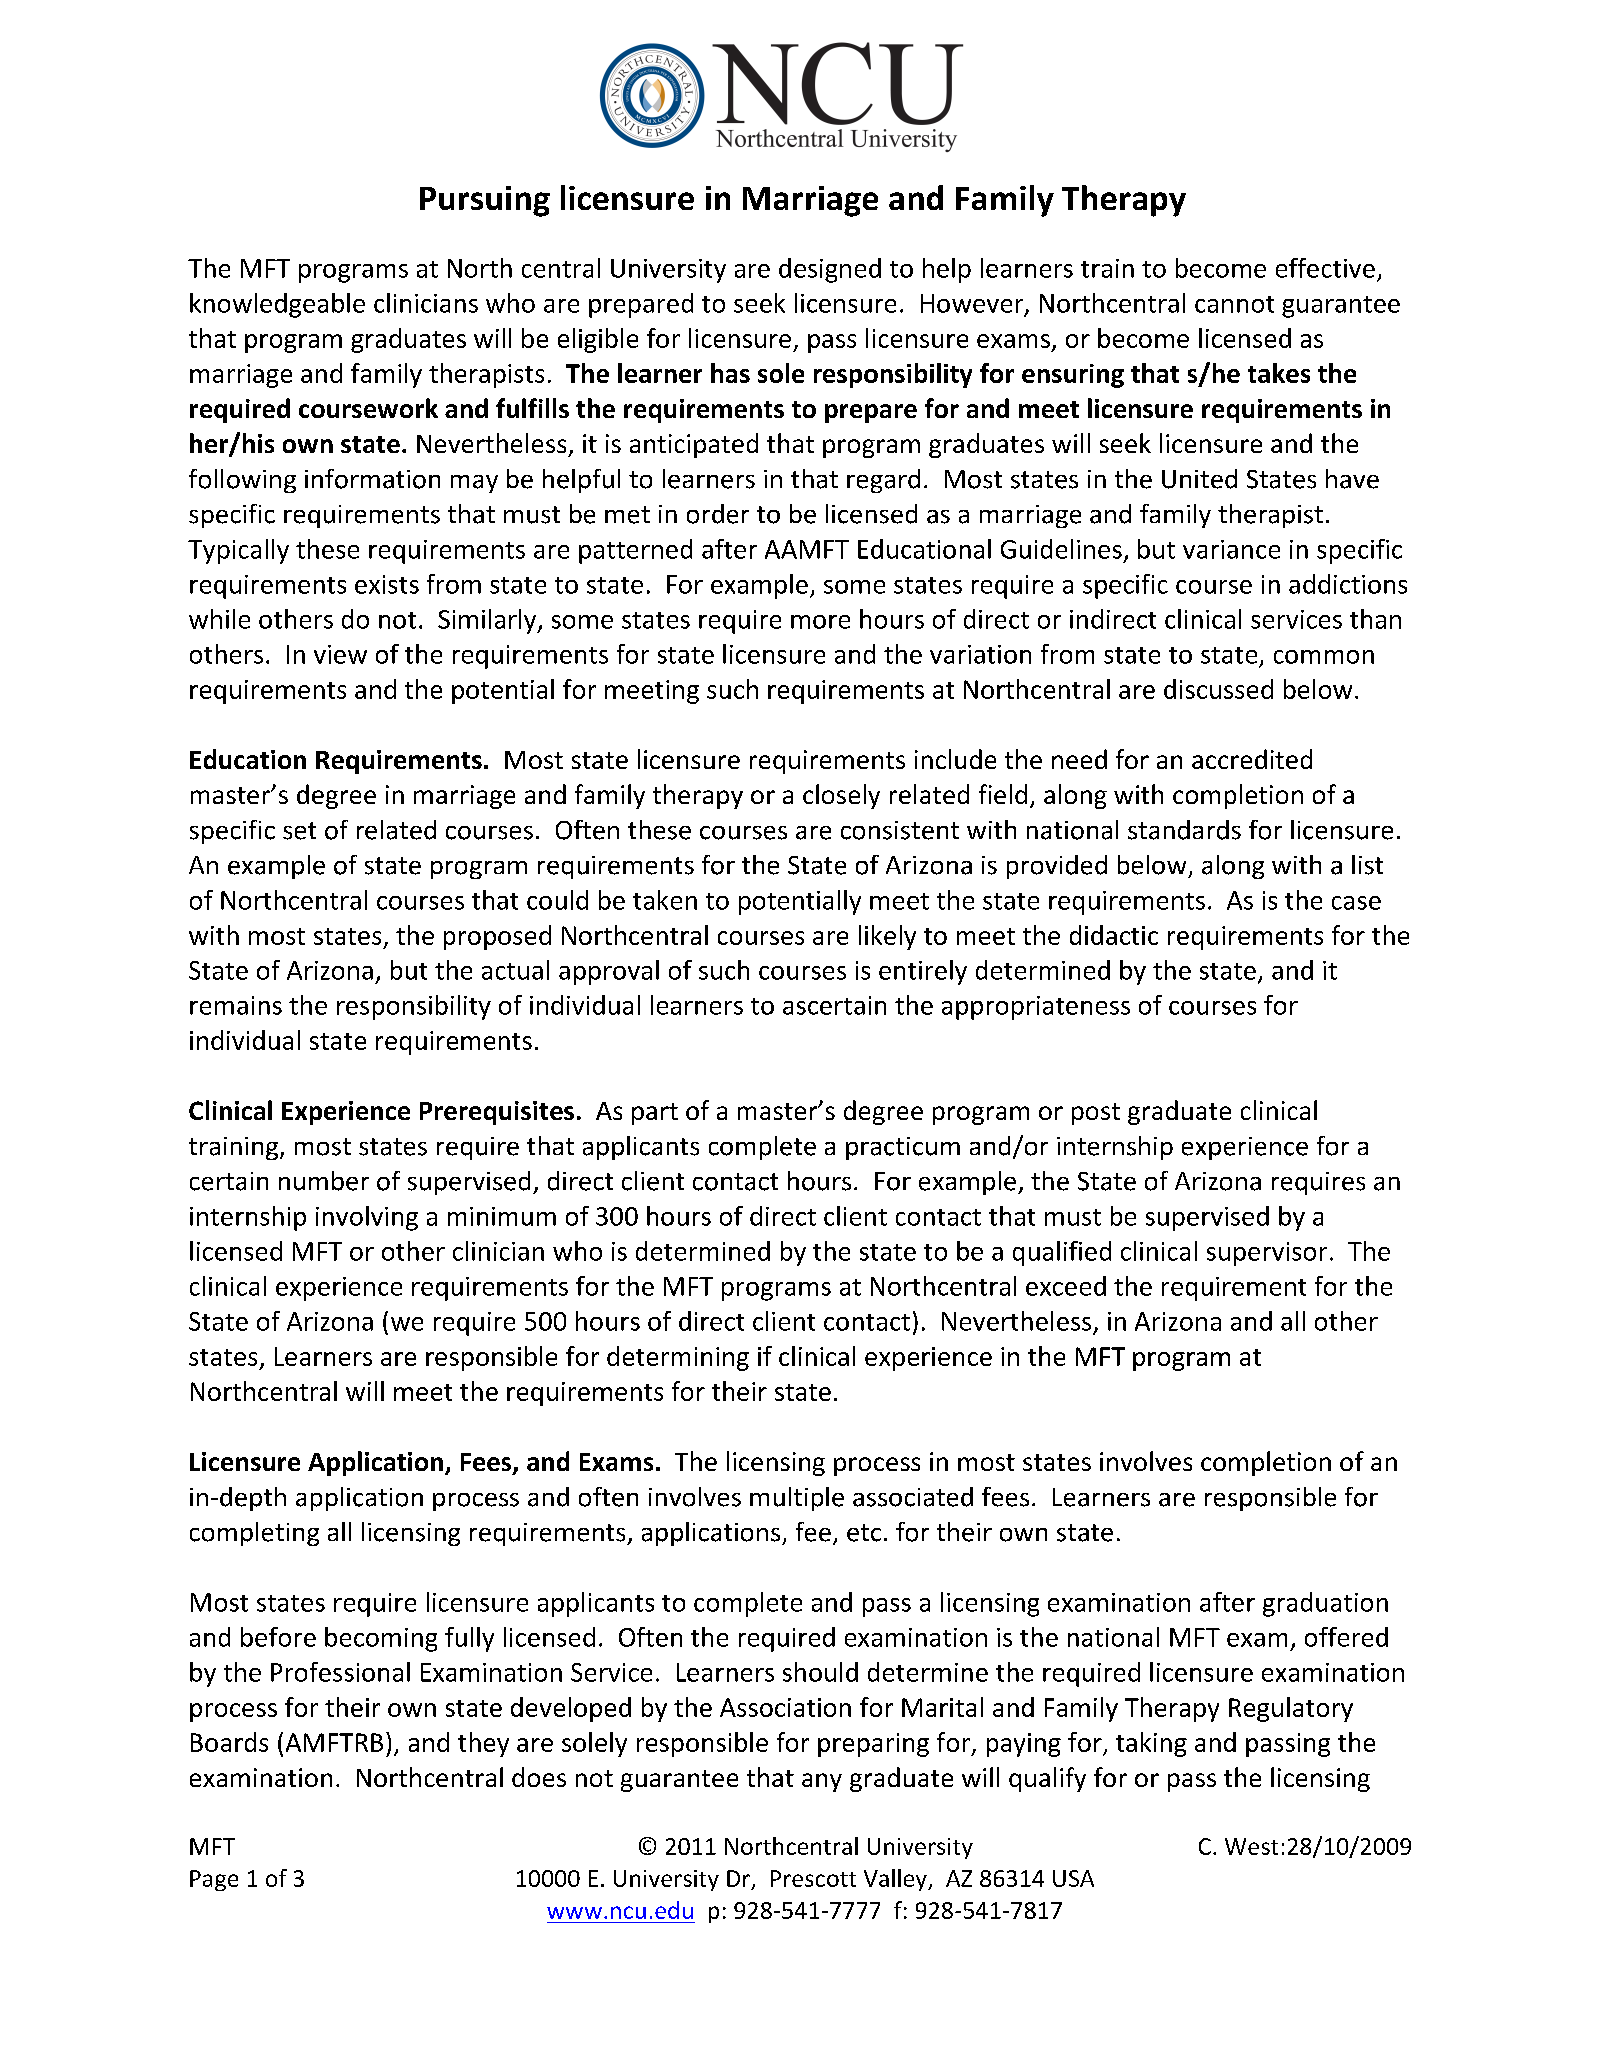  I want to click on cannot, so click(1234, 304).
